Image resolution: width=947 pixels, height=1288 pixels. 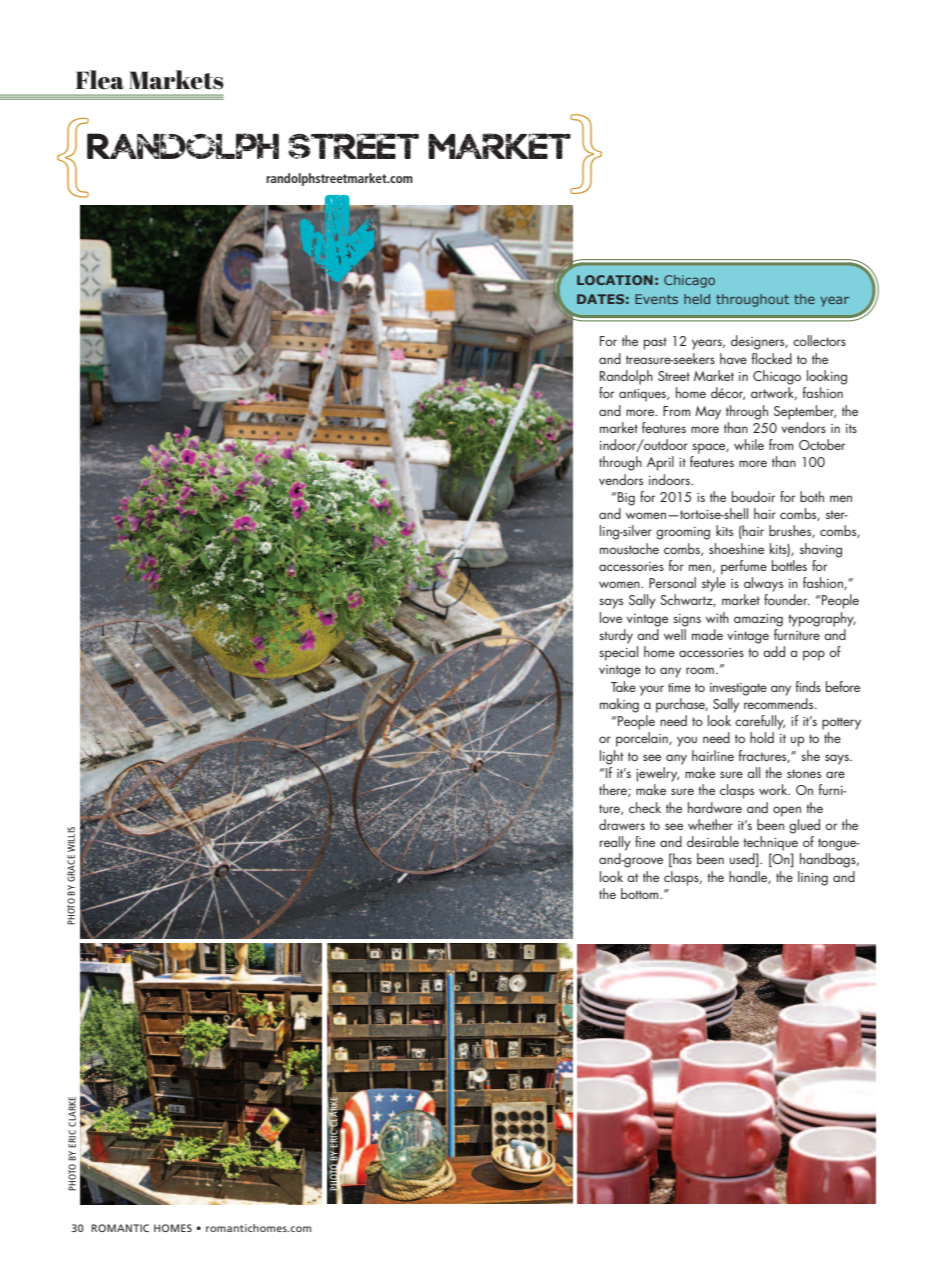 What do you see at coordinates (615, 843) in the screenshot?
I see `really` at bounding box center [615, 843].
